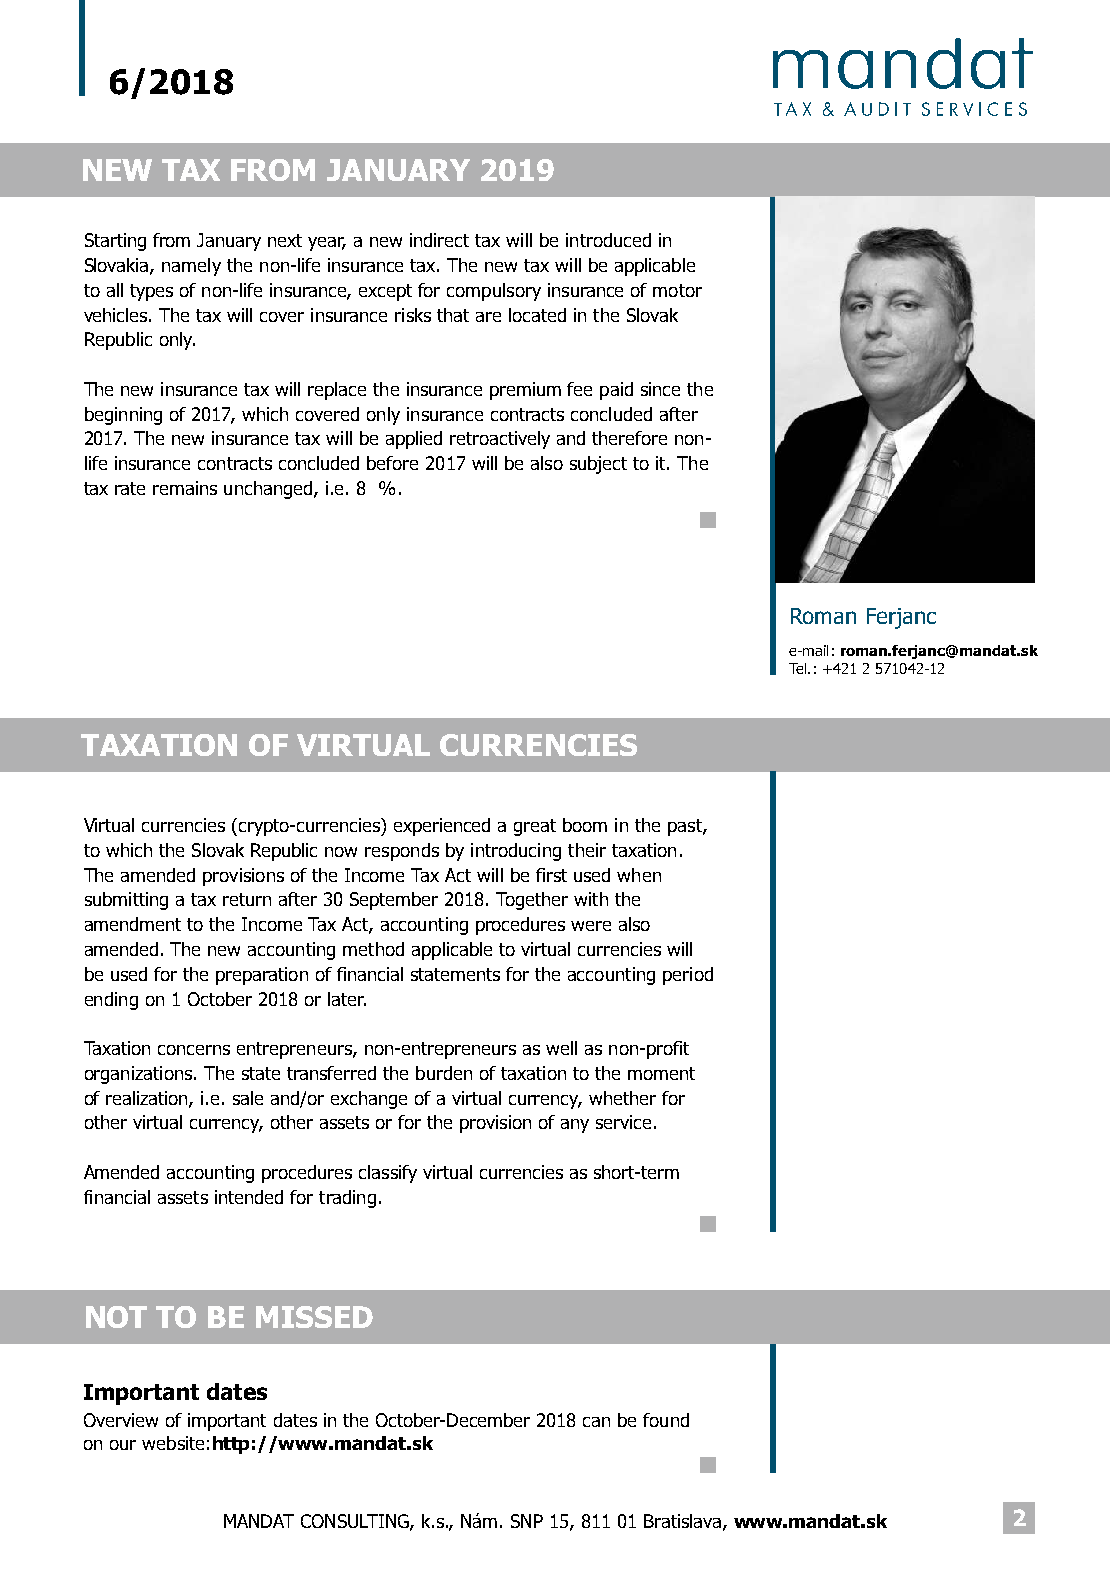  I want to click on that, so click(453, 315).
